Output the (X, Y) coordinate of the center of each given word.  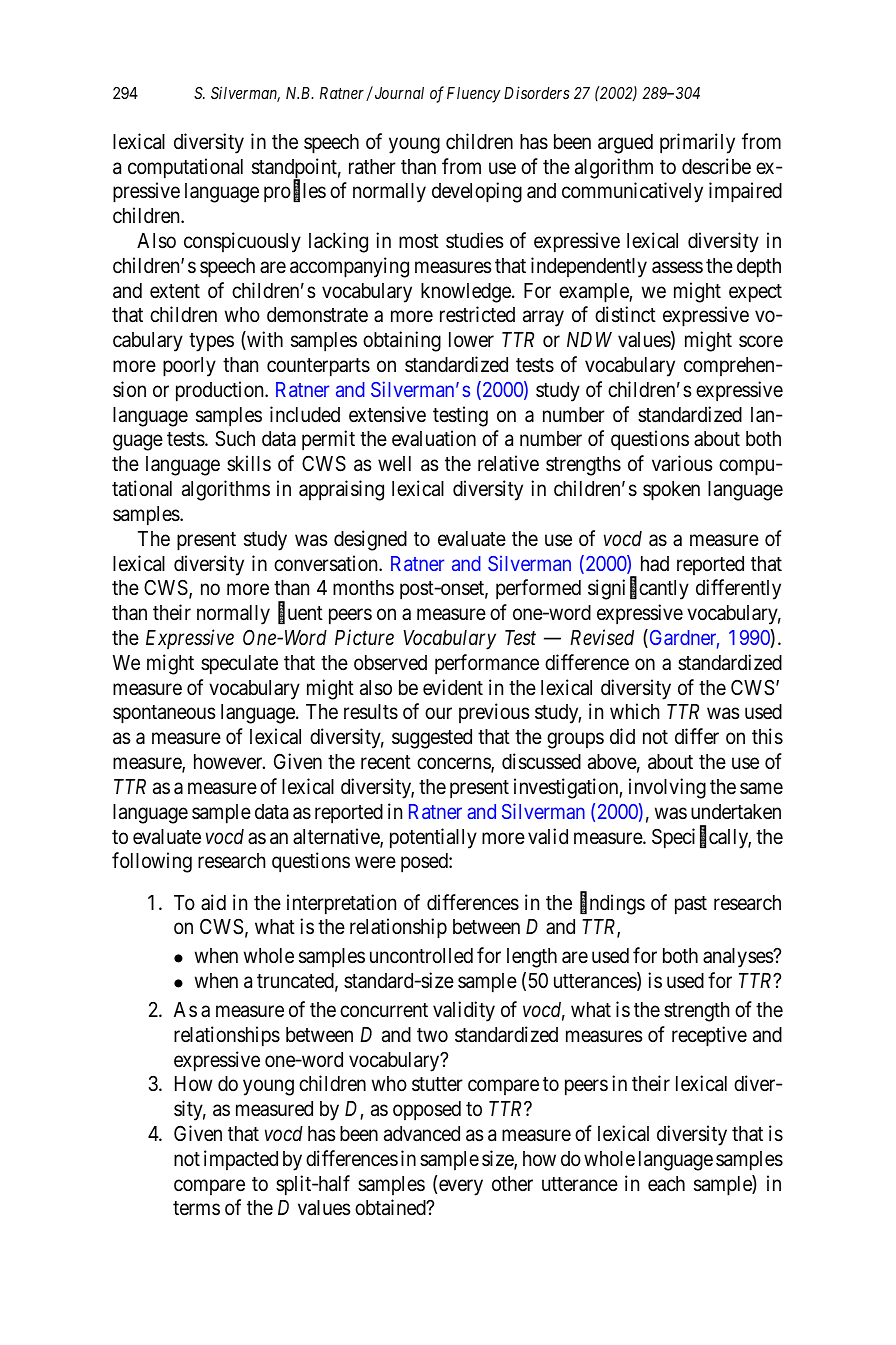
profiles (295, 192)
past (691, 905)
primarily (697, 143)
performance (487, 664)
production (221, 391)
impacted (241, 1160)
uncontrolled (421, 956)
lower (471, 340)
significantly (638, 589)
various (682, 463)
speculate (239, 665)
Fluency (473, 95)
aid (213, 902)
